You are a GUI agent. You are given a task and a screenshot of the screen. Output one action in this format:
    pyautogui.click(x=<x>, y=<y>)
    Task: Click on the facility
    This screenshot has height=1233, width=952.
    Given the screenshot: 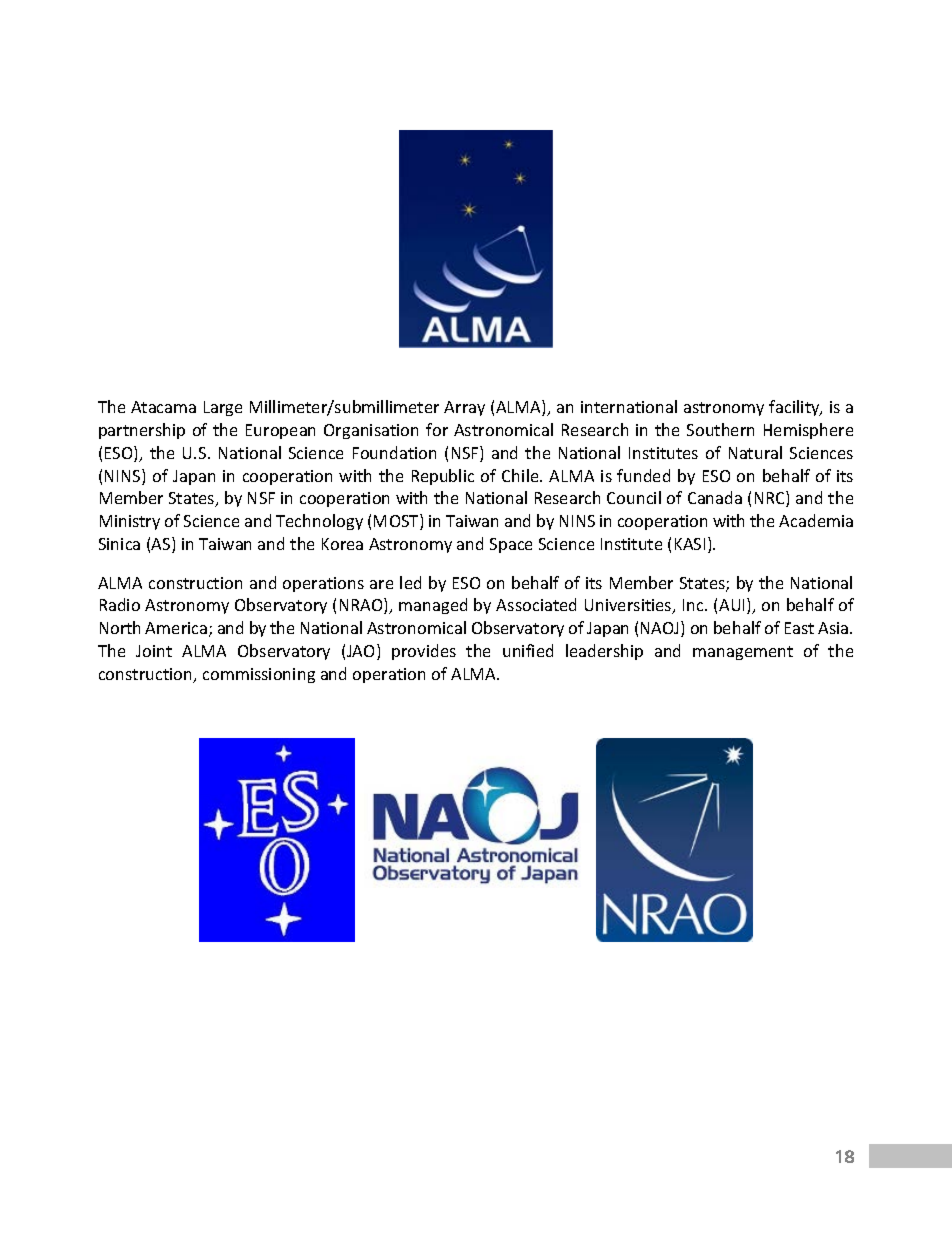 What is the action you would take?
    pyautogui.click(x=795, y=408)
